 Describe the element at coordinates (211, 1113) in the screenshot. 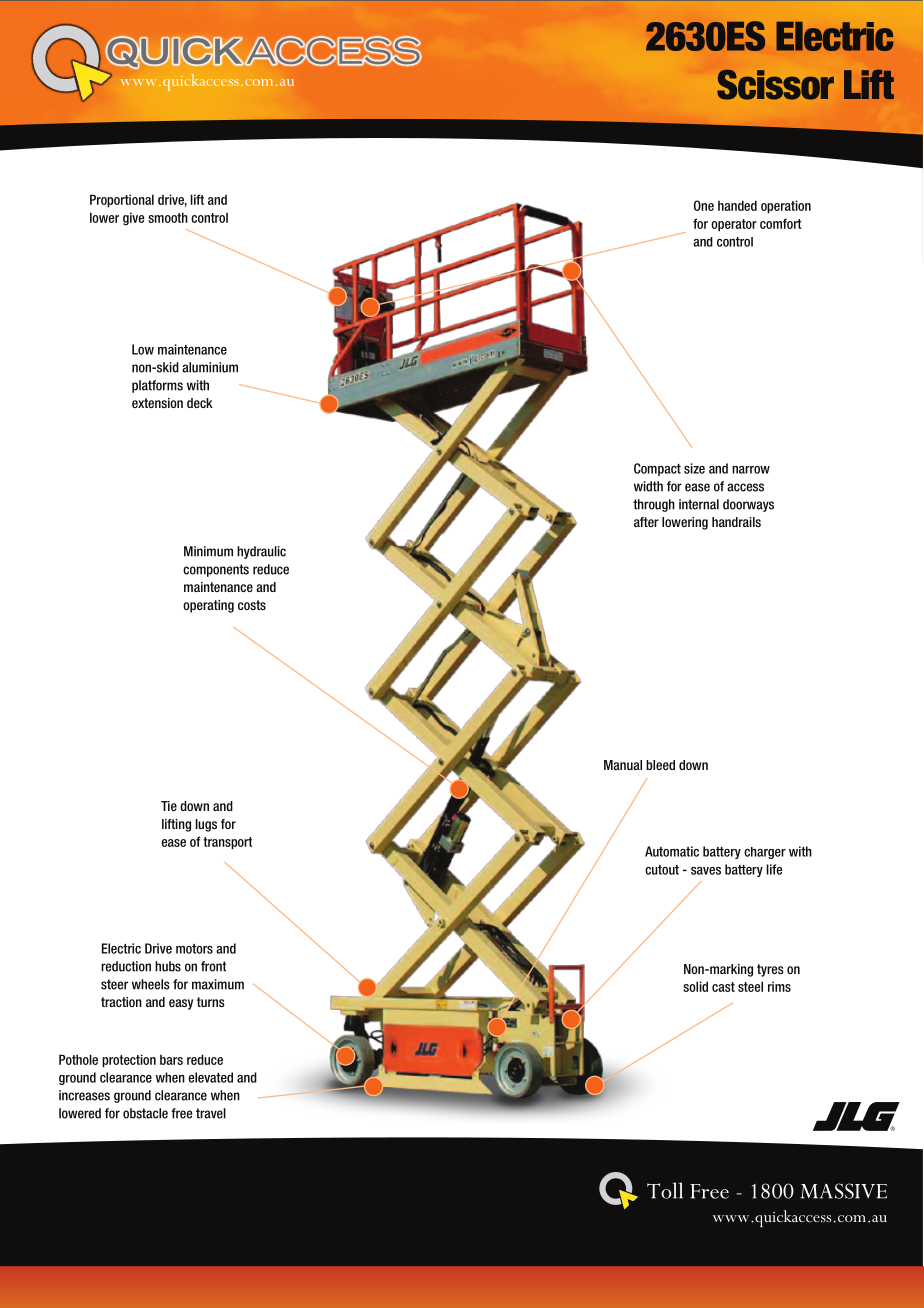

I see `travel` at that location.
